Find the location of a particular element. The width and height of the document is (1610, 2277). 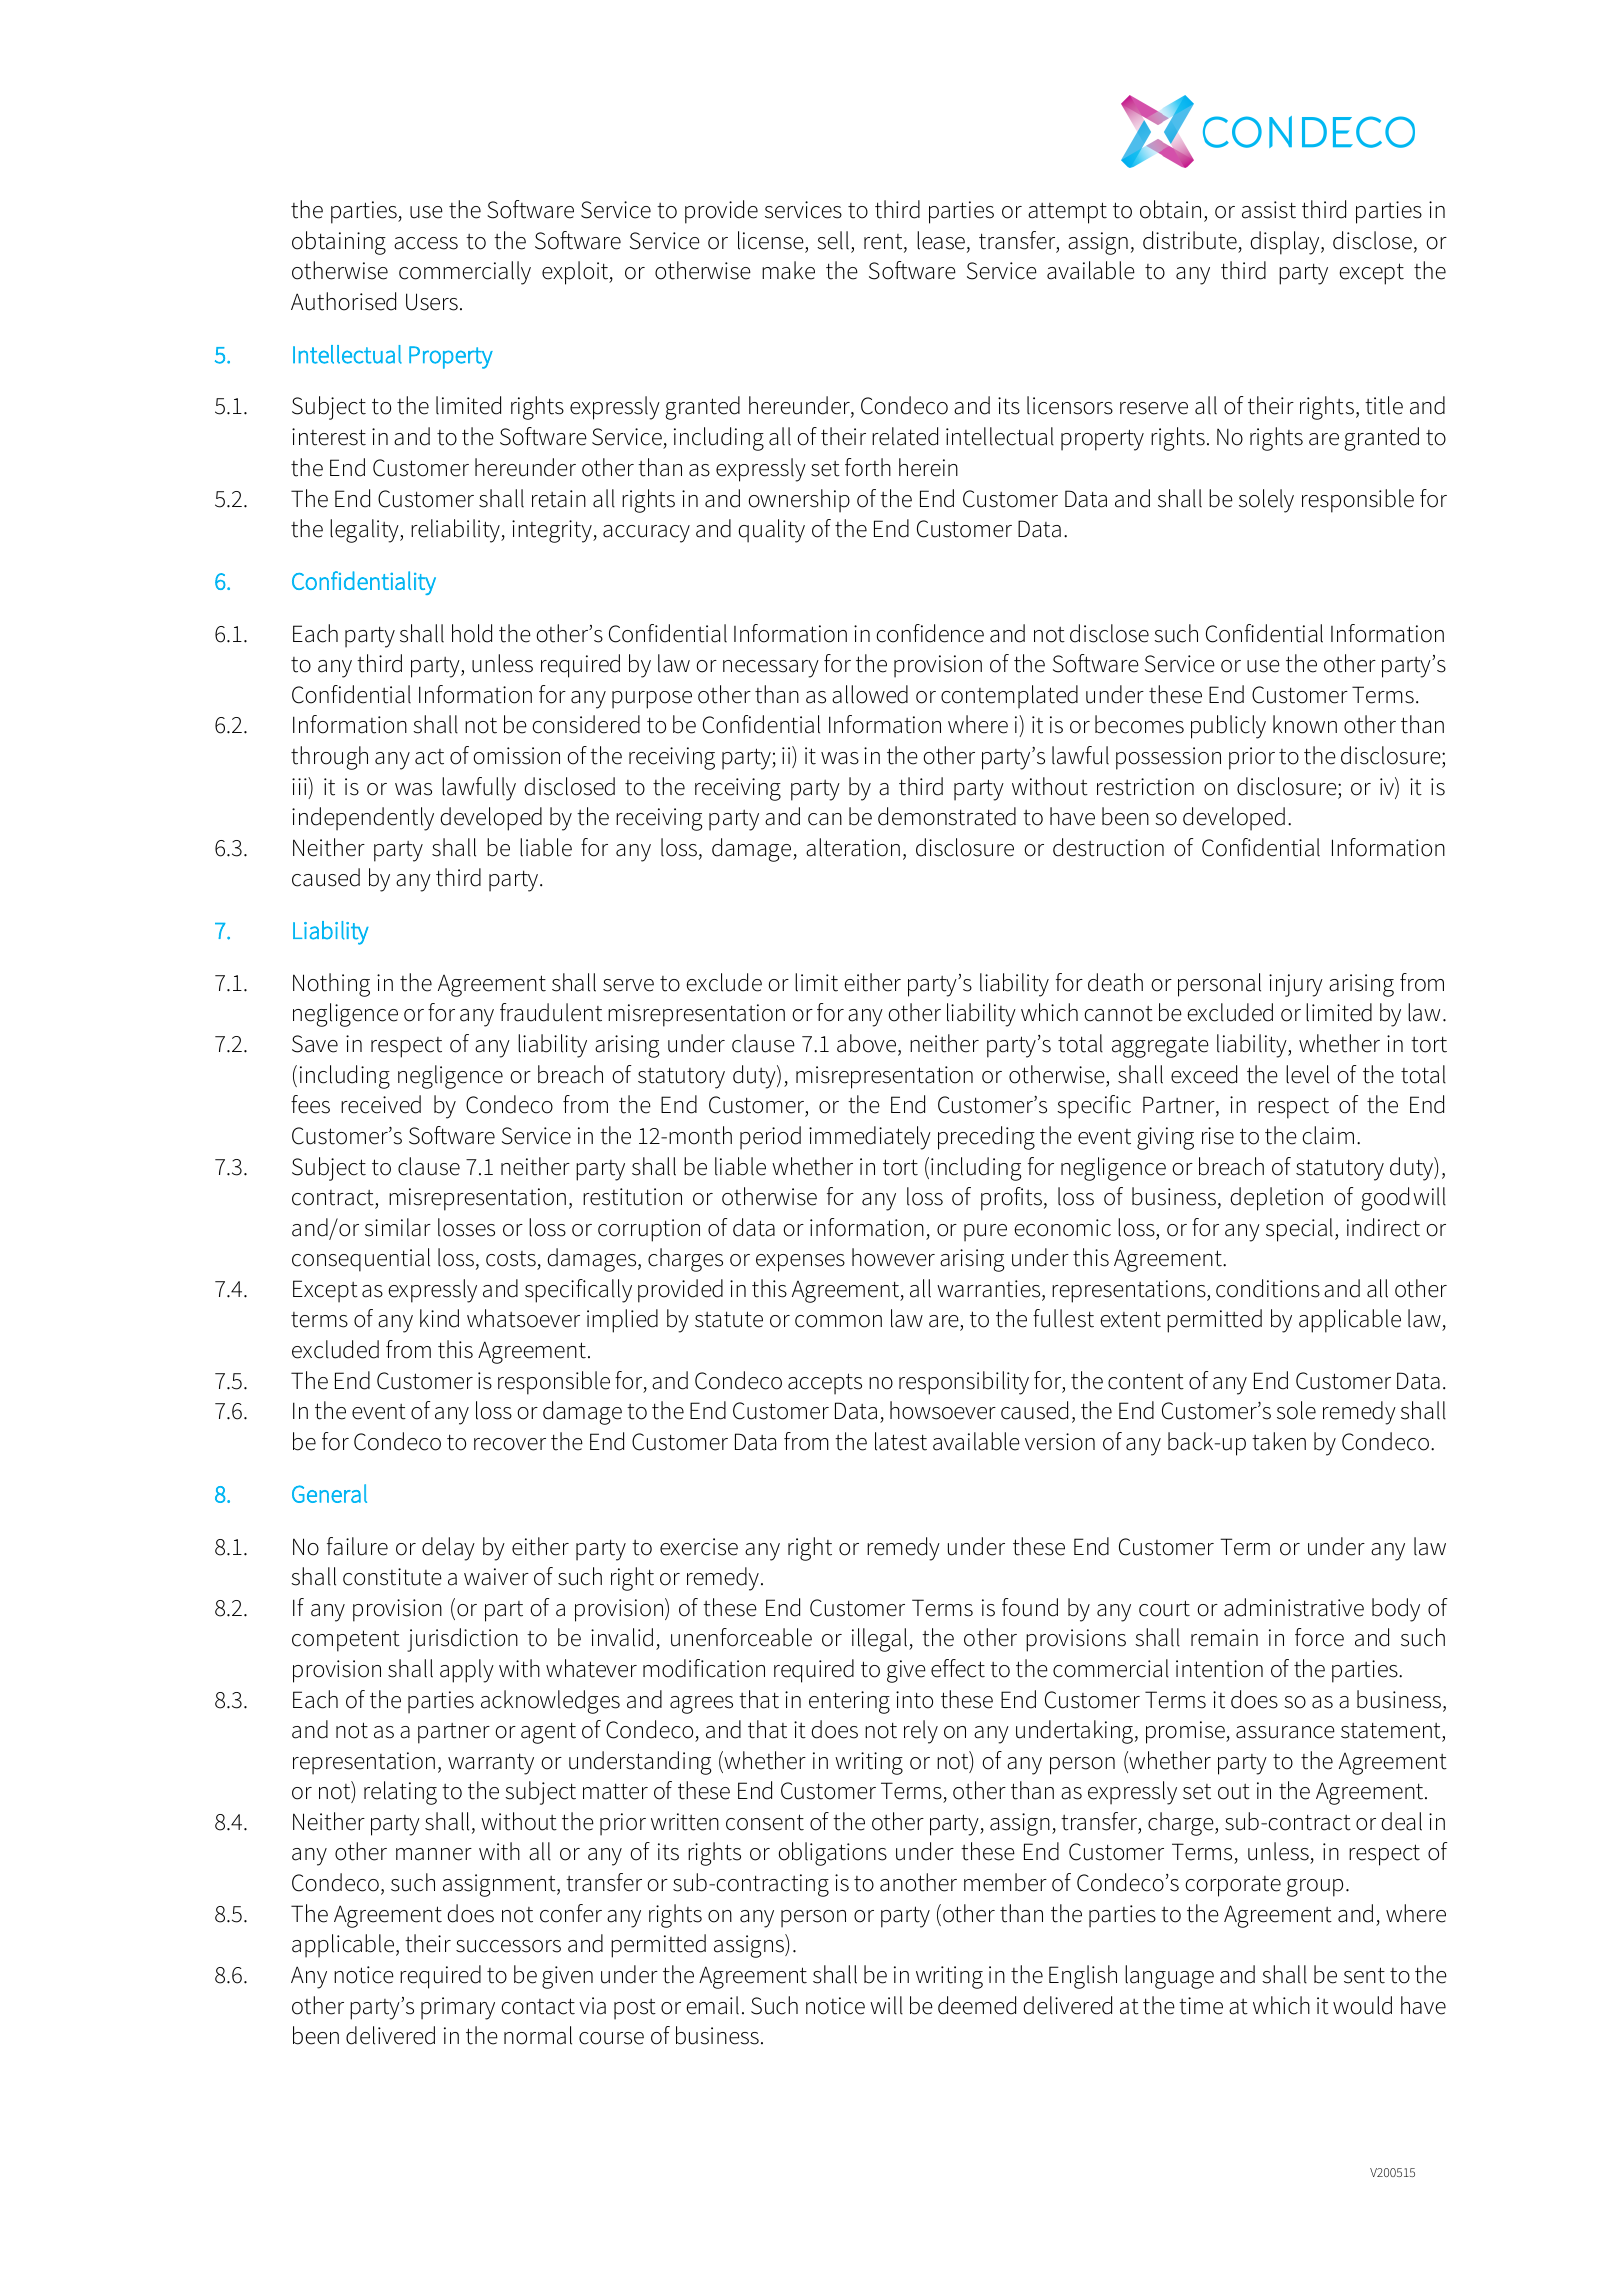

display is located at coordinates (1286, 243).
